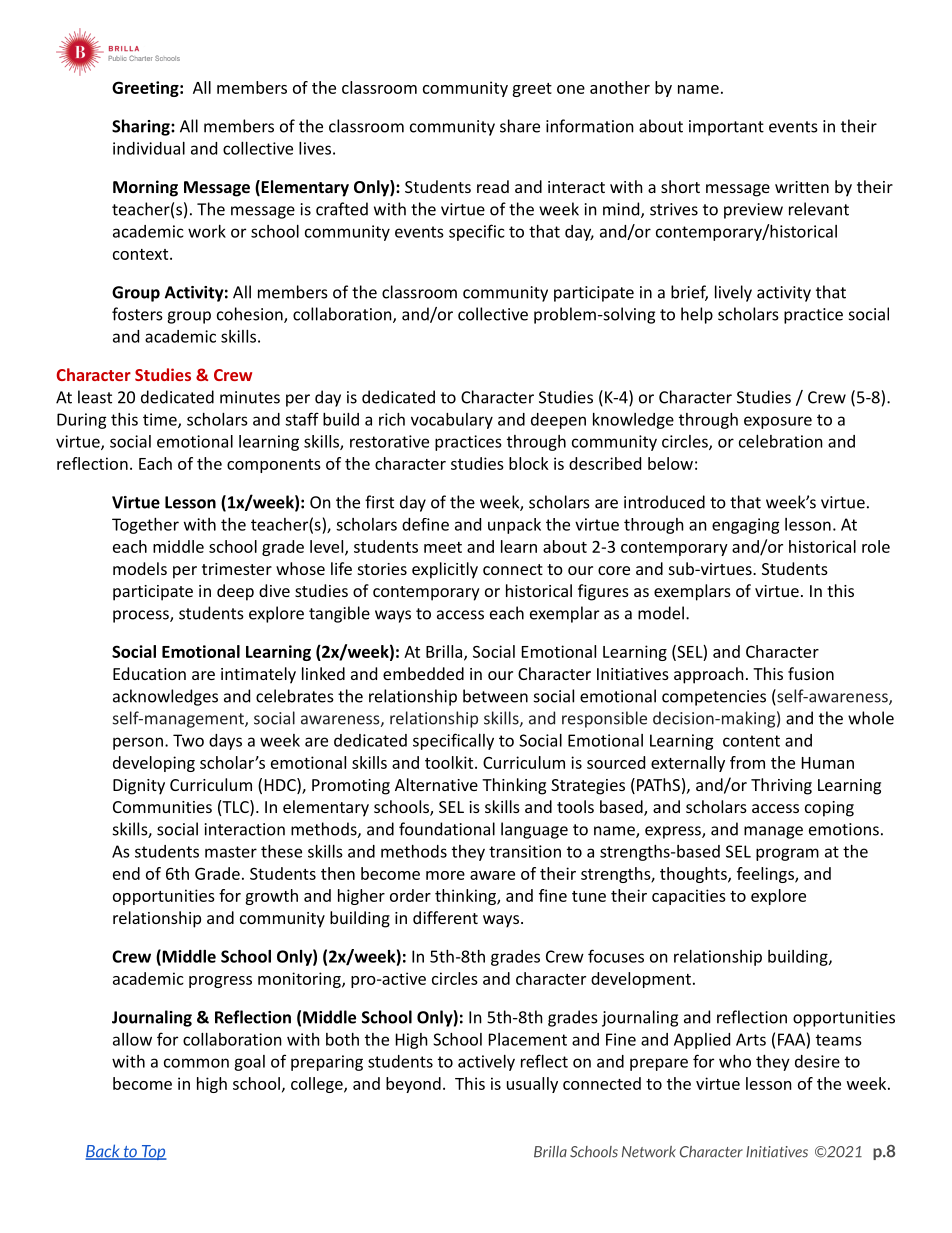  Describe the element at coordinates (532, 1085) in the screenshot. I see `usually` at that location.
